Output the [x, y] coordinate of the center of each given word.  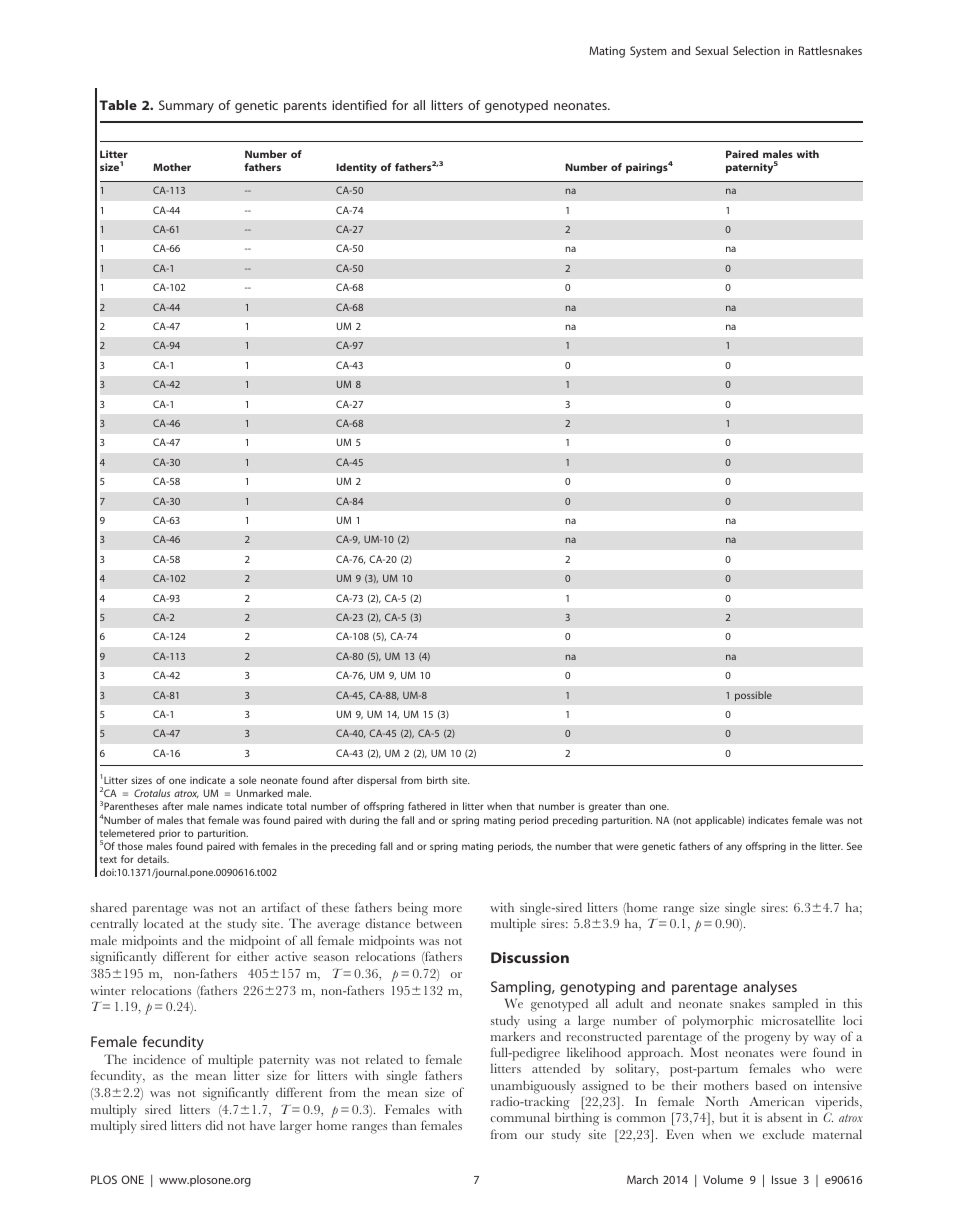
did [214, 1125]
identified [359, 105]
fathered [427, 806]
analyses [770, 988]
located [163, 923]
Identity [356, 168]
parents [305, 107]
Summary [186, 106]
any [734, 848]
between [439, 923]
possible [753, 696]
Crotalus [152, 793]
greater [605, 807]
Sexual [711, 50]
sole [247, 780]
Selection [756, 50]
